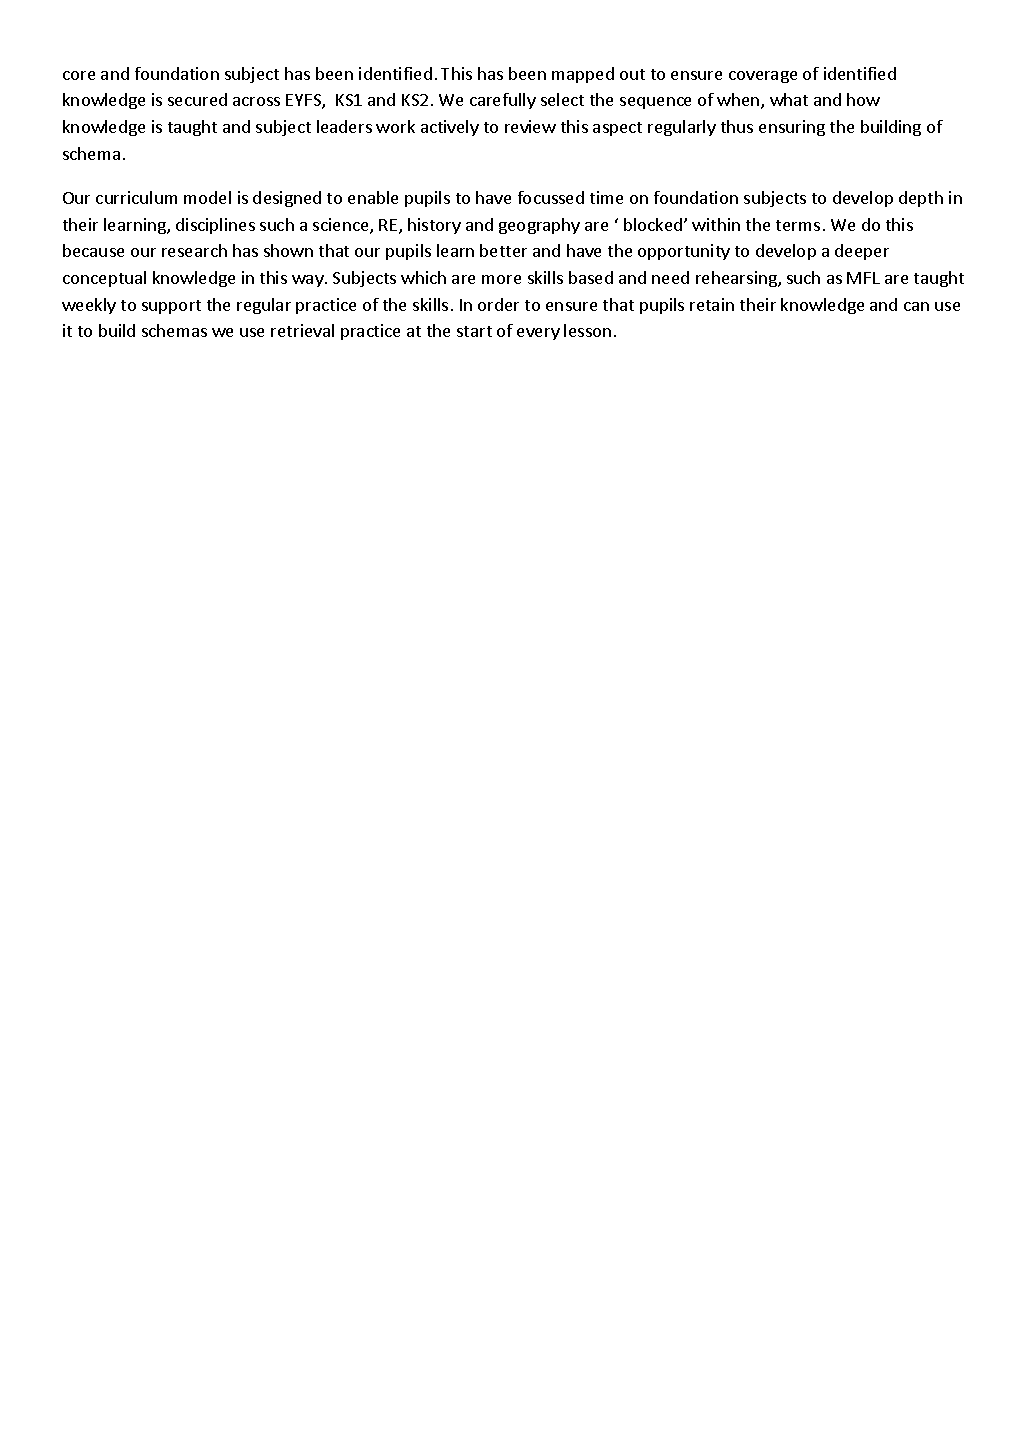 The width and height of the image is (1030, 1456). Describe the element at coordinates (551, 197) in the image. I see `focussed` at that location.
